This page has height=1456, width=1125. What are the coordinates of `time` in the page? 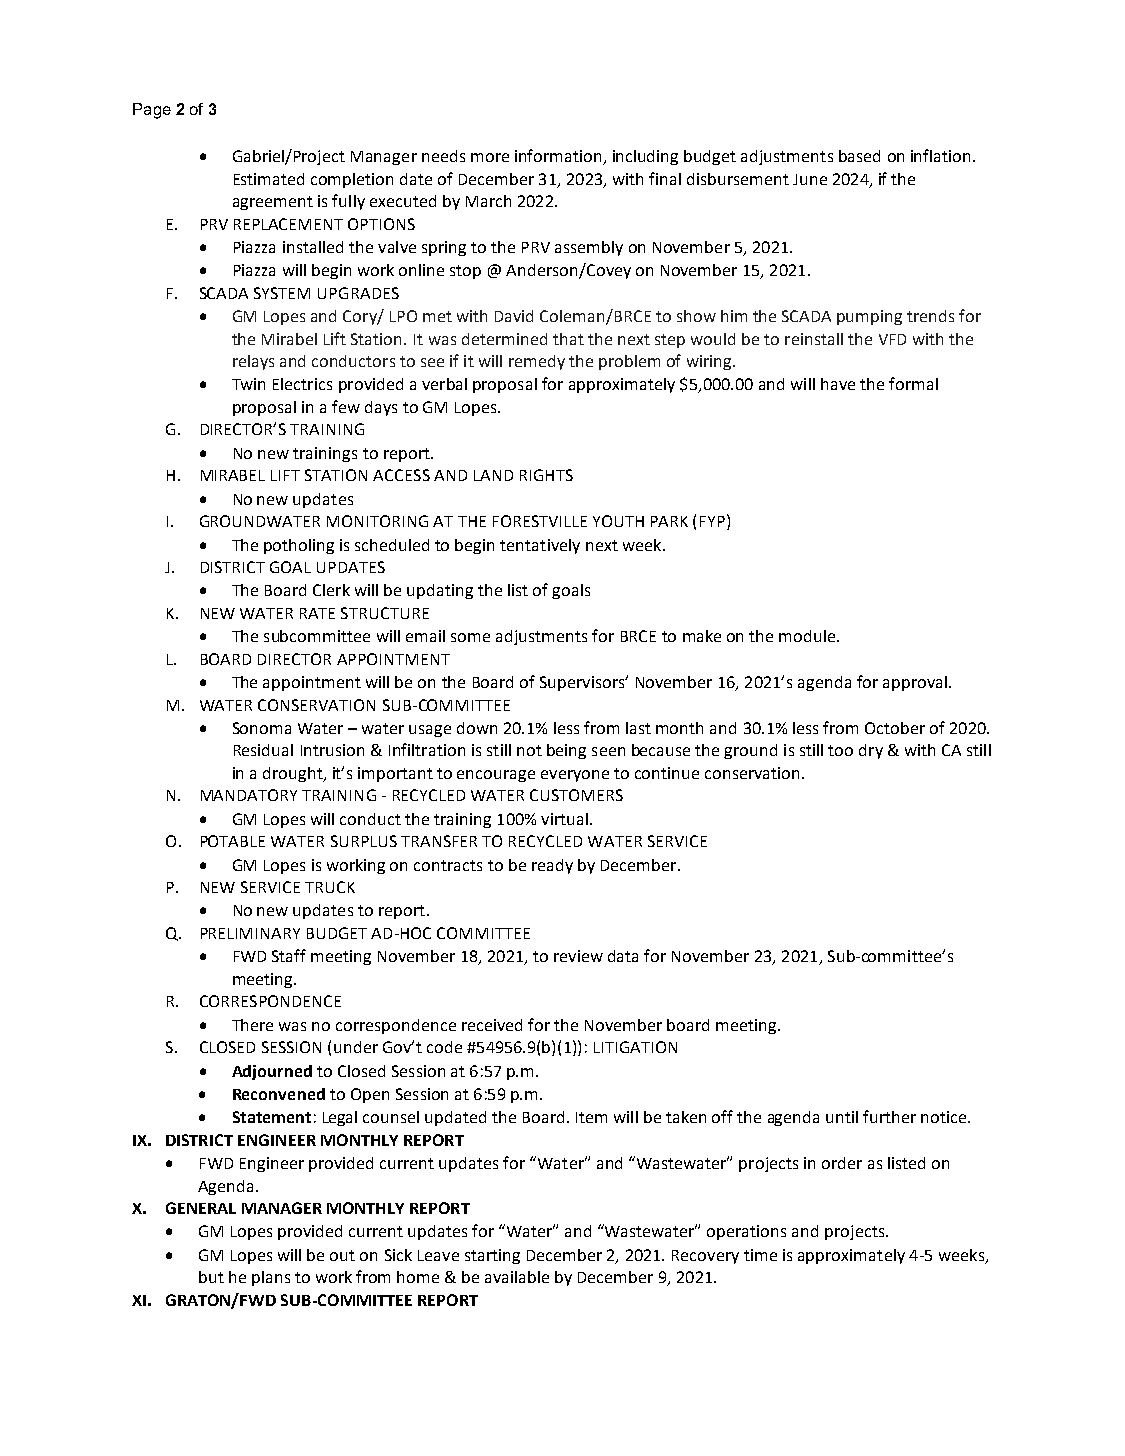 It's located at (760, 1255).
